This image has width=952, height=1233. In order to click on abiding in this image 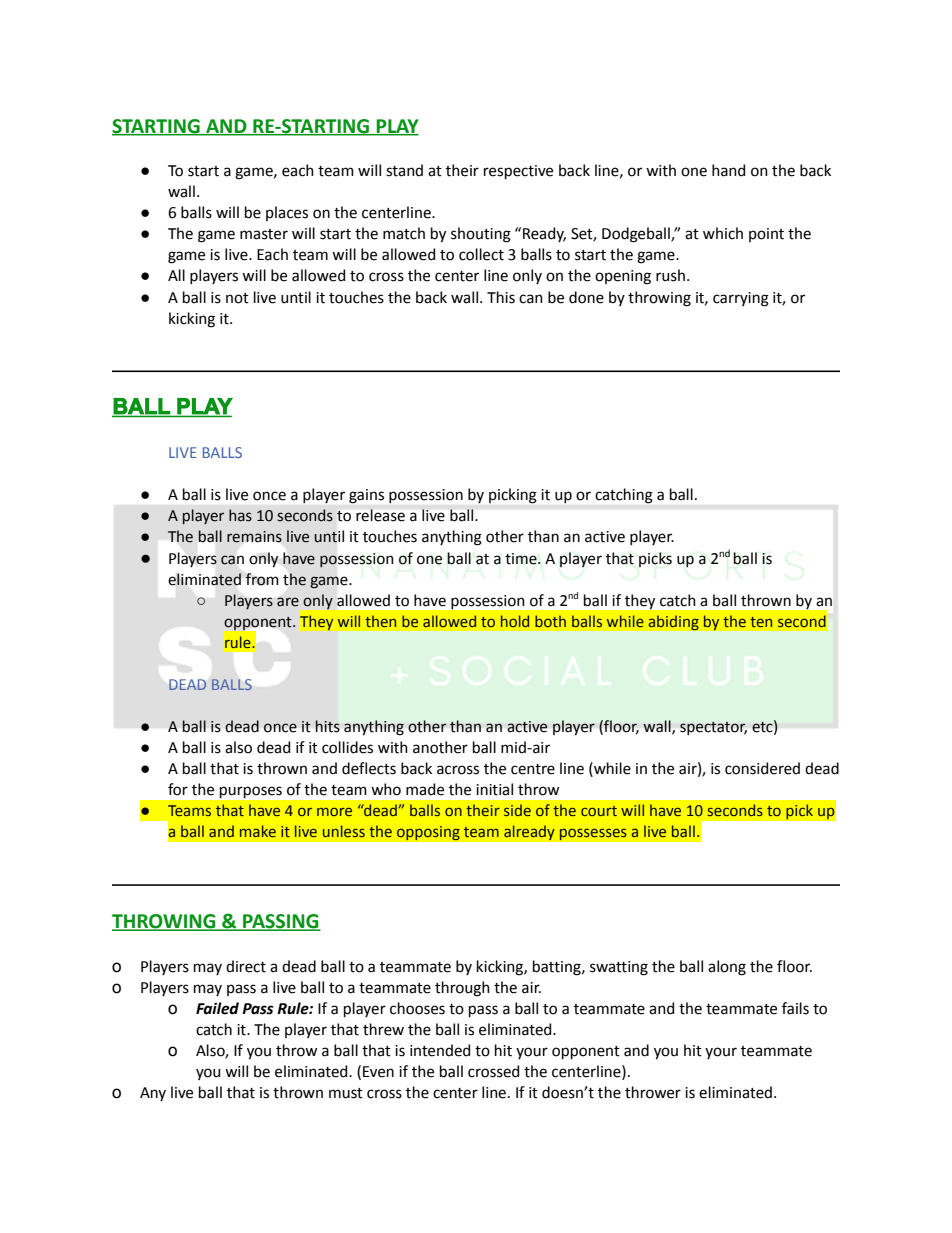, I will do `click(673, 623)`.
